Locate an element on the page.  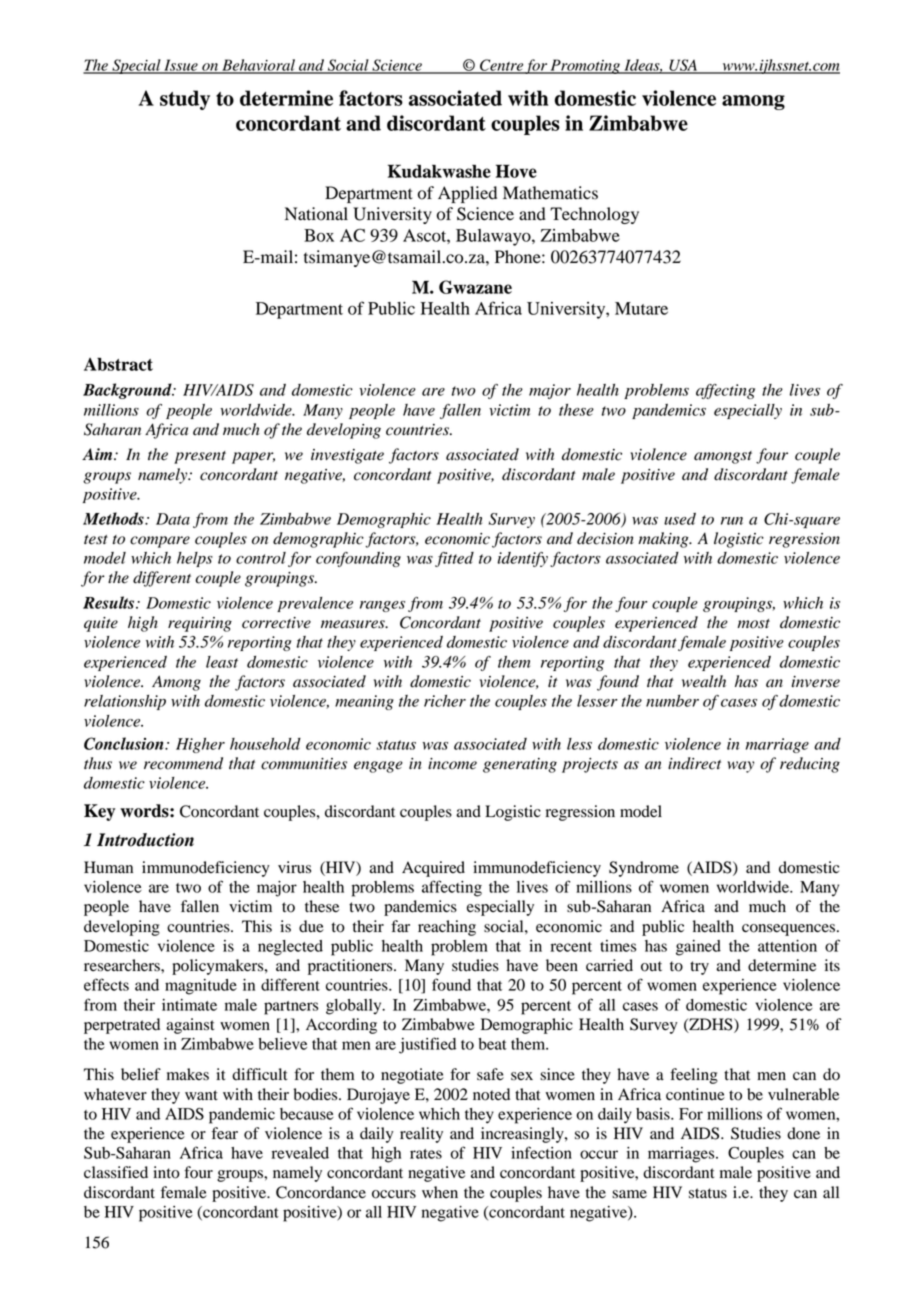
study is located at coordinates (185, 100).
